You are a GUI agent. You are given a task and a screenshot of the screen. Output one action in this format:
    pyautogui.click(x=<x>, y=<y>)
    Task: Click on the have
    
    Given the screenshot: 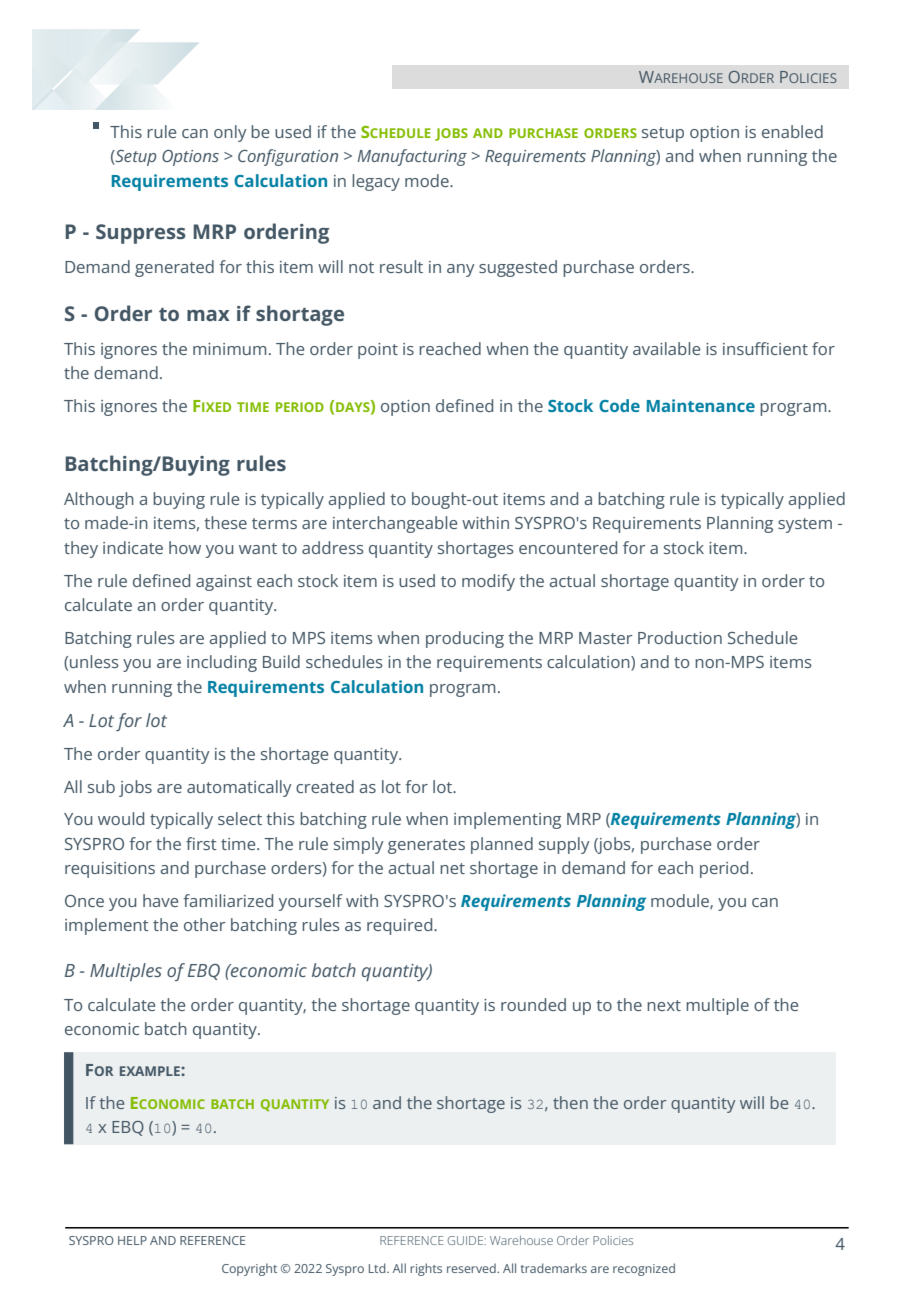 What is the action you would take?
    pyautogui.click(x=160, y=900)
